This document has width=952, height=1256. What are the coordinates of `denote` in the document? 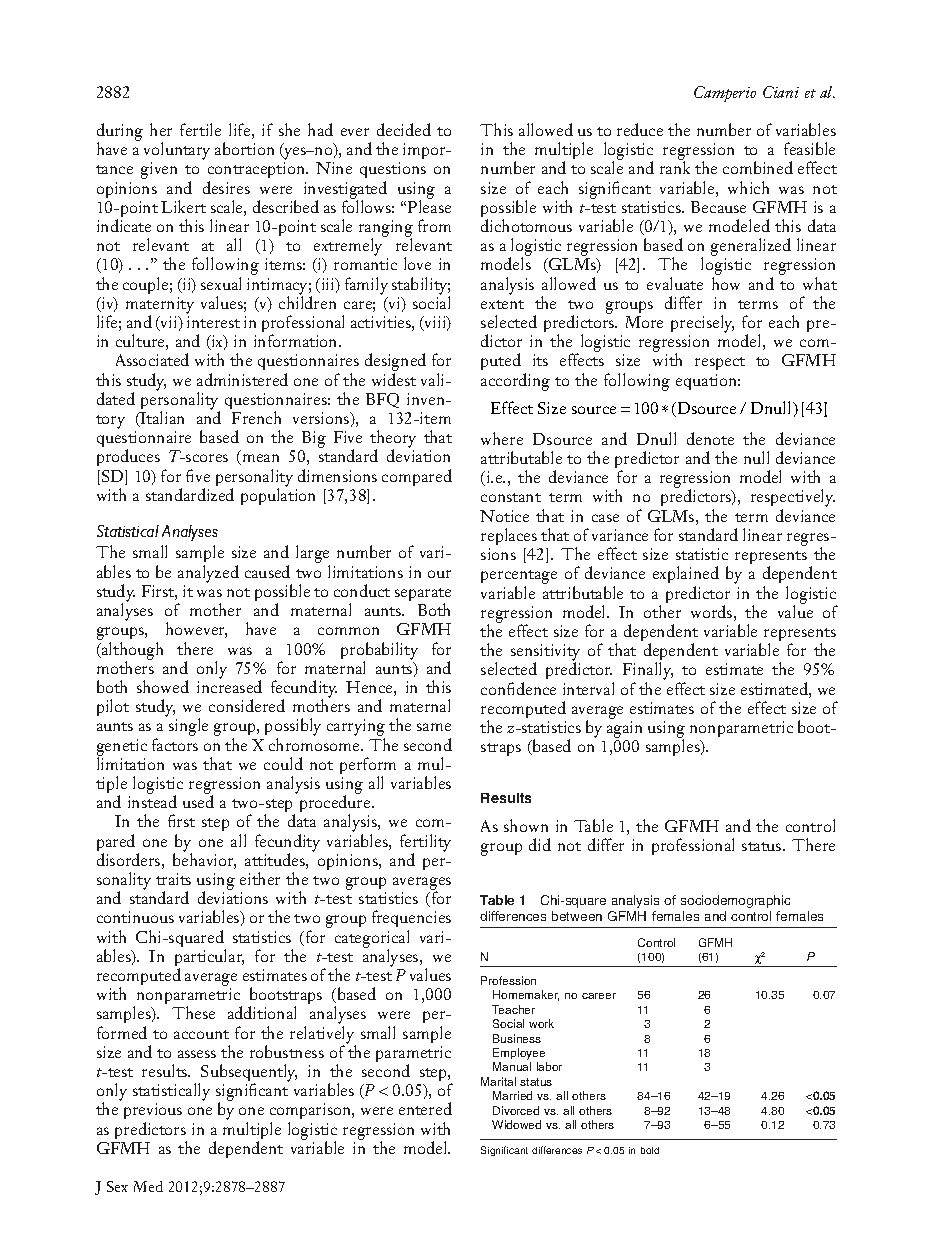 It's located at (710, 438).
